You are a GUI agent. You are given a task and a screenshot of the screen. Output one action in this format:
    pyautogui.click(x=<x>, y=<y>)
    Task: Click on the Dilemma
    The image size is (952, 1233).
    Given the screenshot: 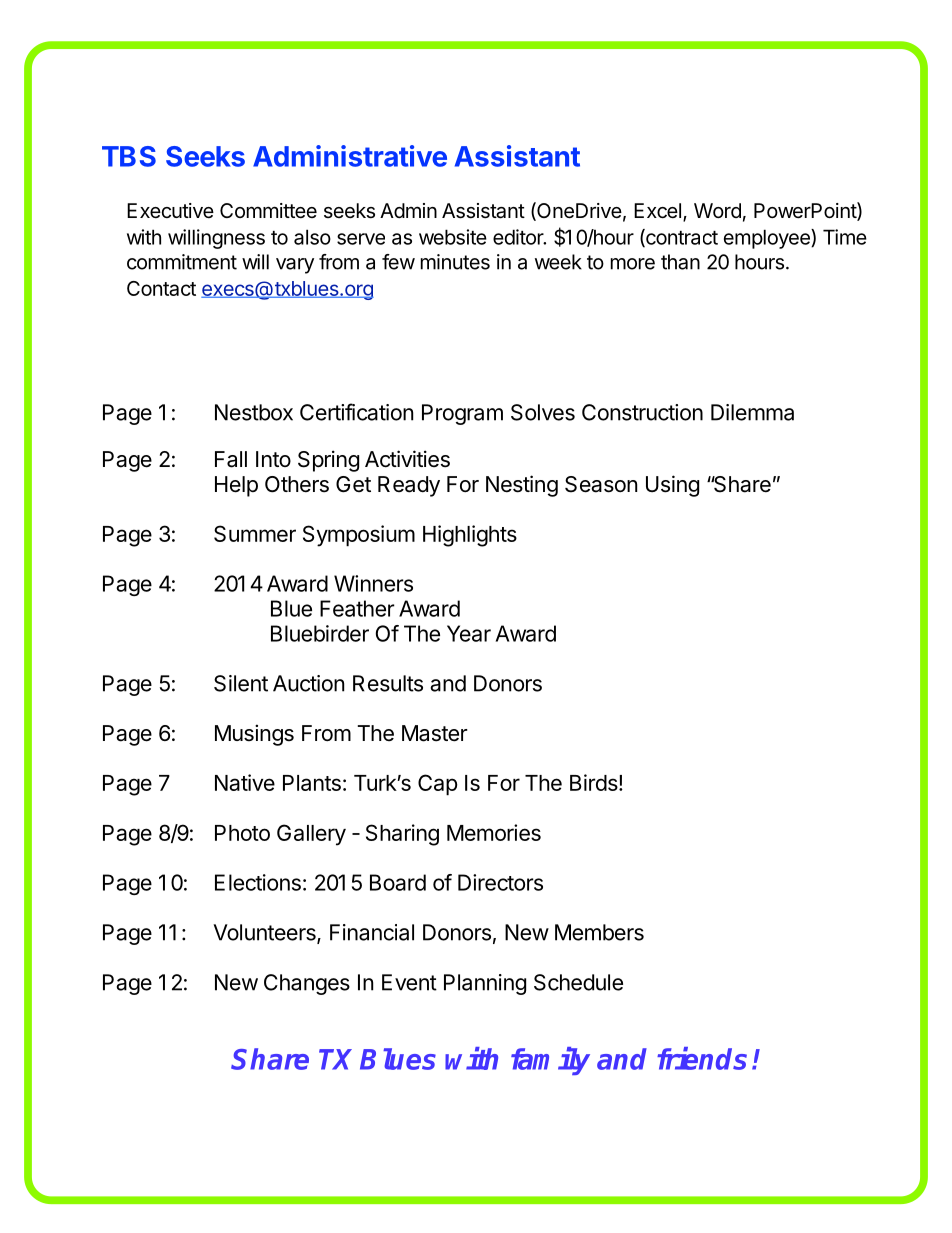 What is the action you would take?
    pyautogui.click(x=752, y=412)
